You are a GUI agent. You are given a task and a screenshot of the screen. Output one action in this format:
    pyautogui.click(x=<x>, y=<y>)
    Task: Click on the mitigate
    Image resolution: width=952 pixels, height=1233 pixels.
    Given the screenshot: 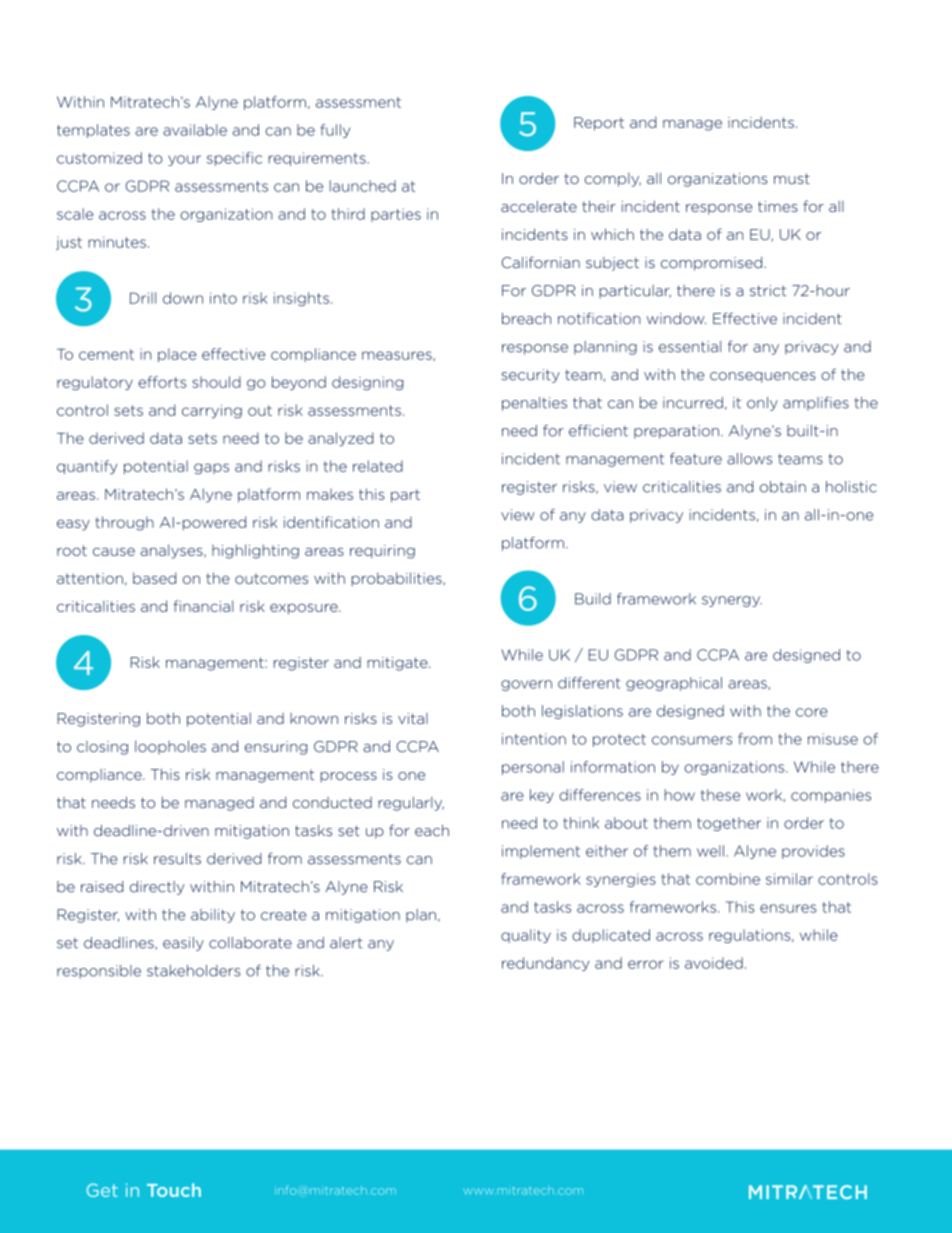 What is the action you would take?
    pyautogui.click(x=398, y=664)
